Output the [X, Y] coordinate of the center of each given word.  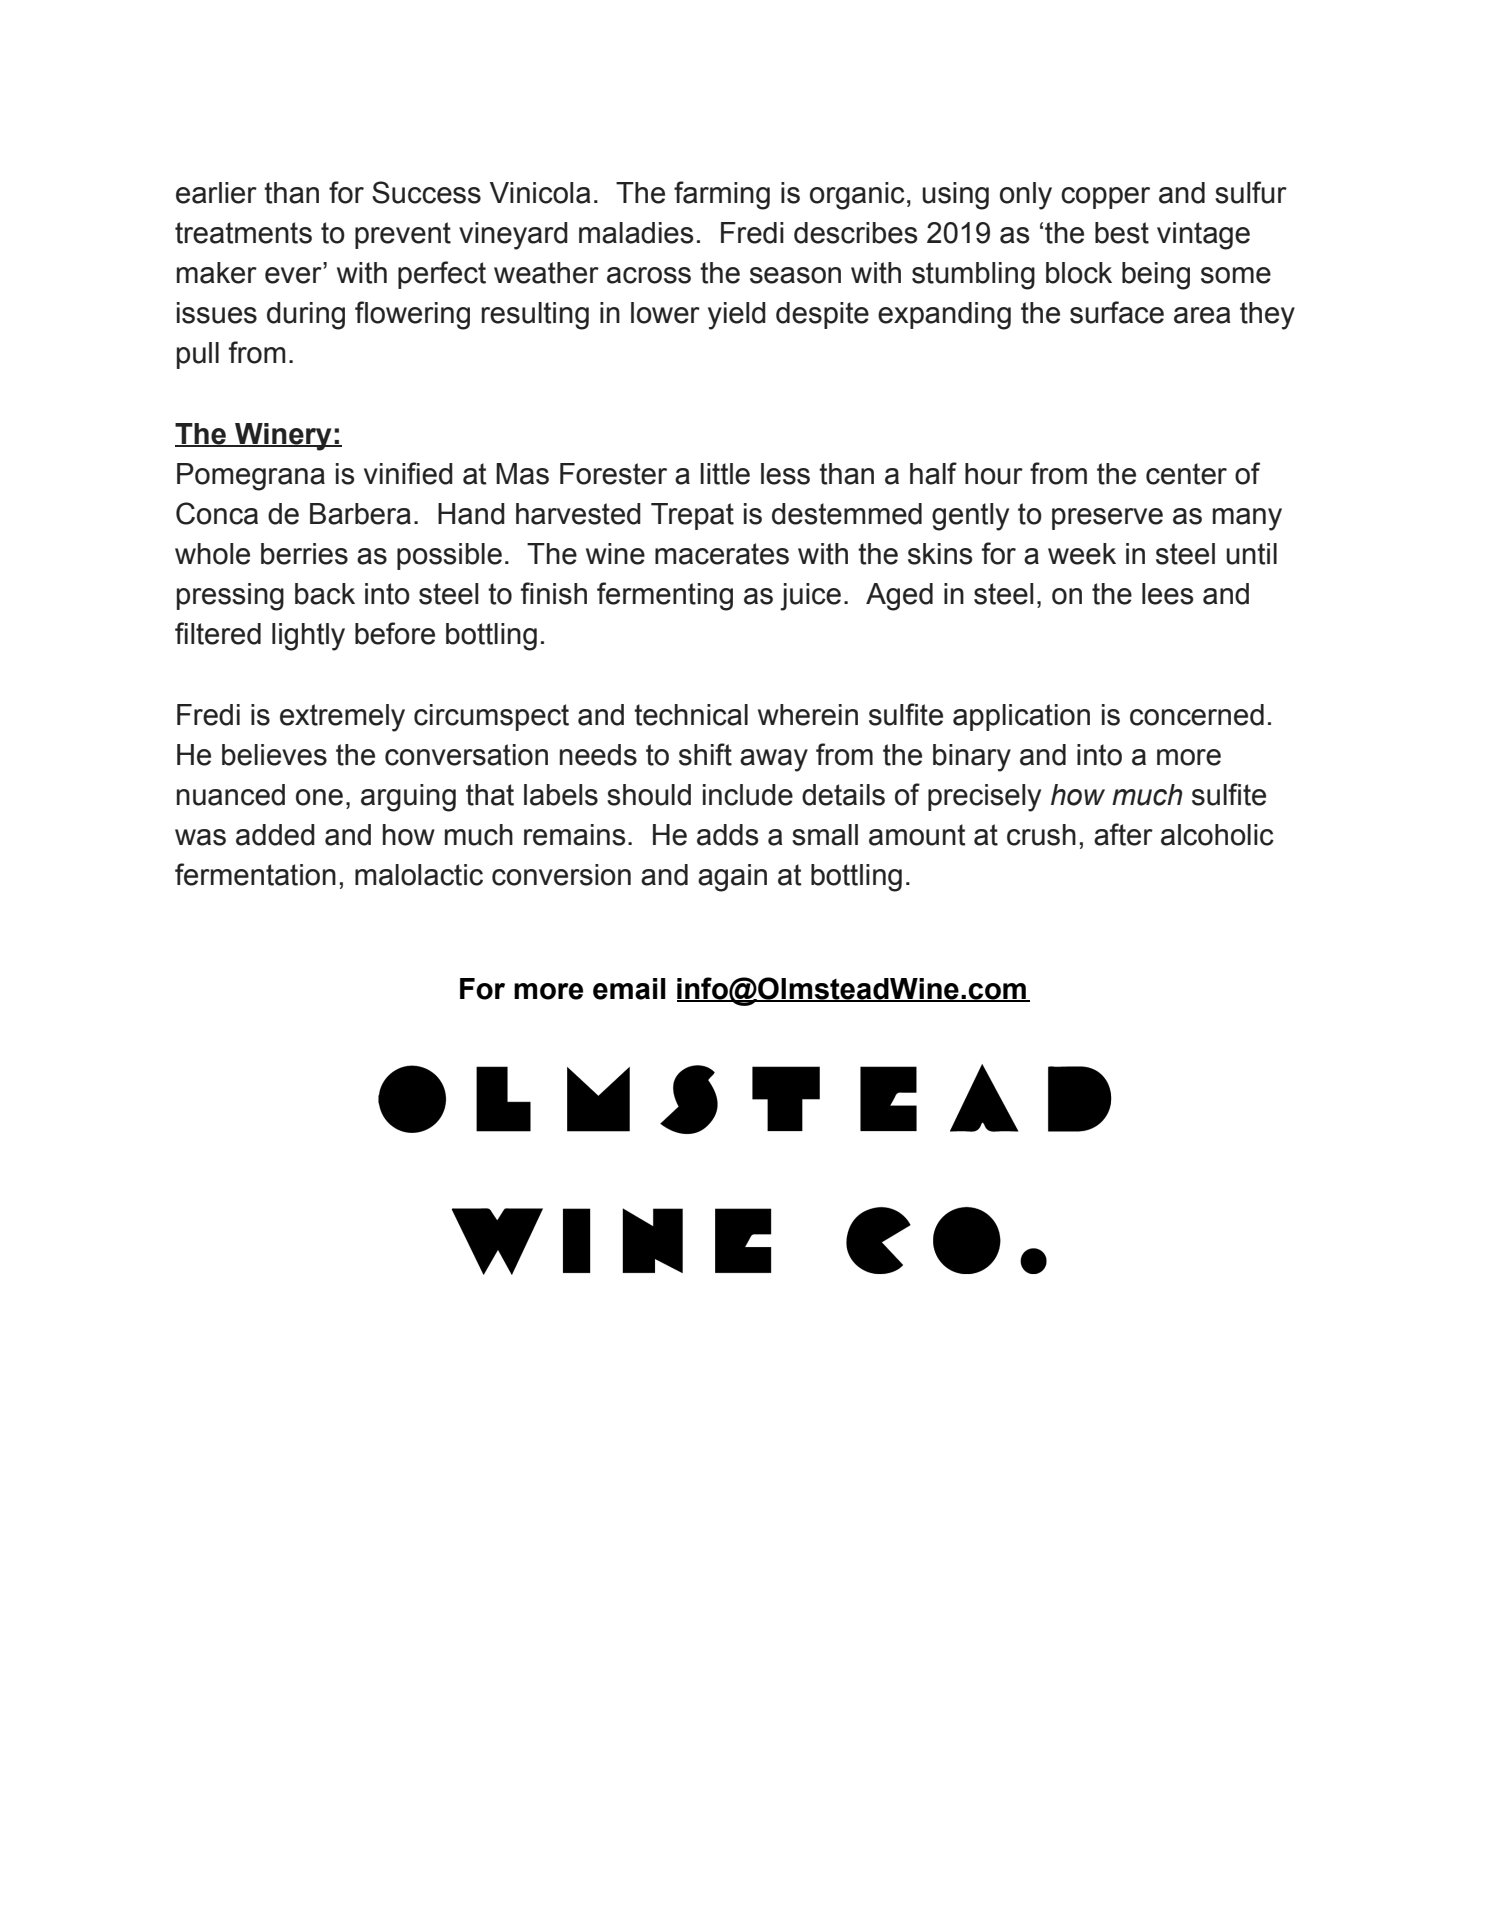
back [325, 594]
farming [722, 195]
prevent [403, 235]
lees [1168, 594]
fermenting [665, 596]
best [1122, 233]
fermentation [255, 874]
